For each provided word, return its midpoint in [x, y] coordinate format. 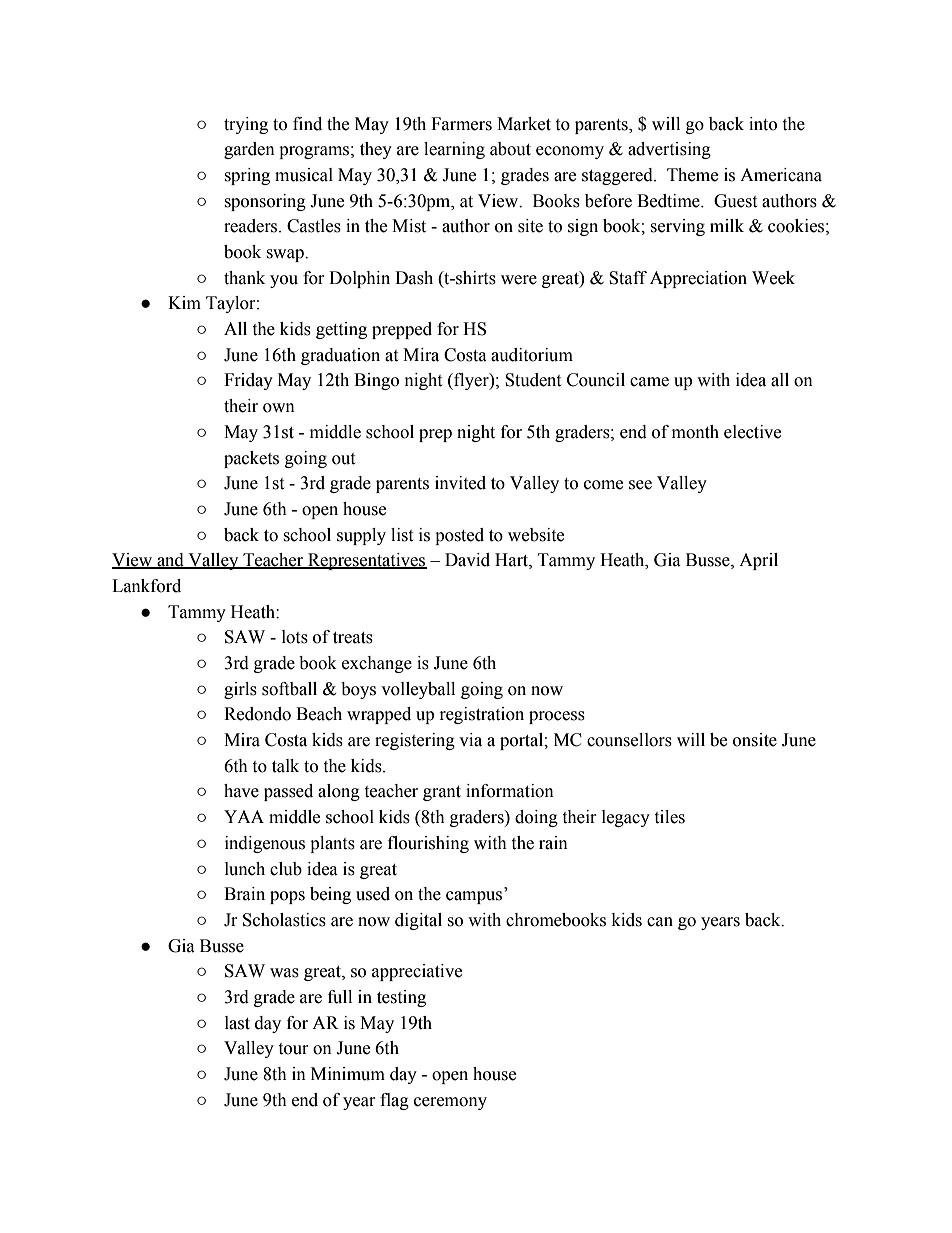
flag [394, 1101]
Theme [692, 175]
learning [454, 150]
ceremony [450, 1103]
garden [249, 150]
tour [293, 1049]
